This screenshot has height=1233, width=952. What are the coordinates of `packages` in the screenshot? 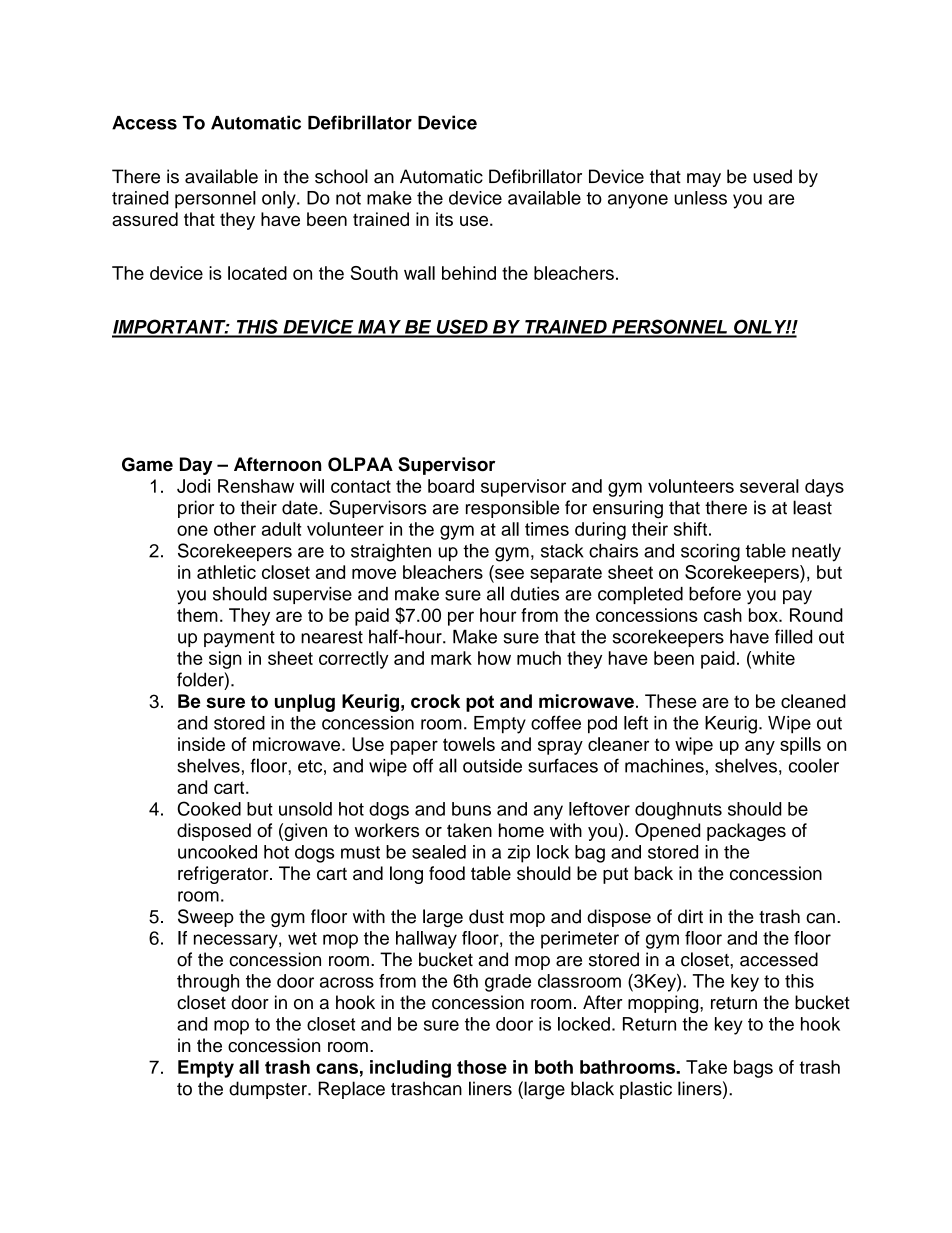 It's located at (746, 832).
